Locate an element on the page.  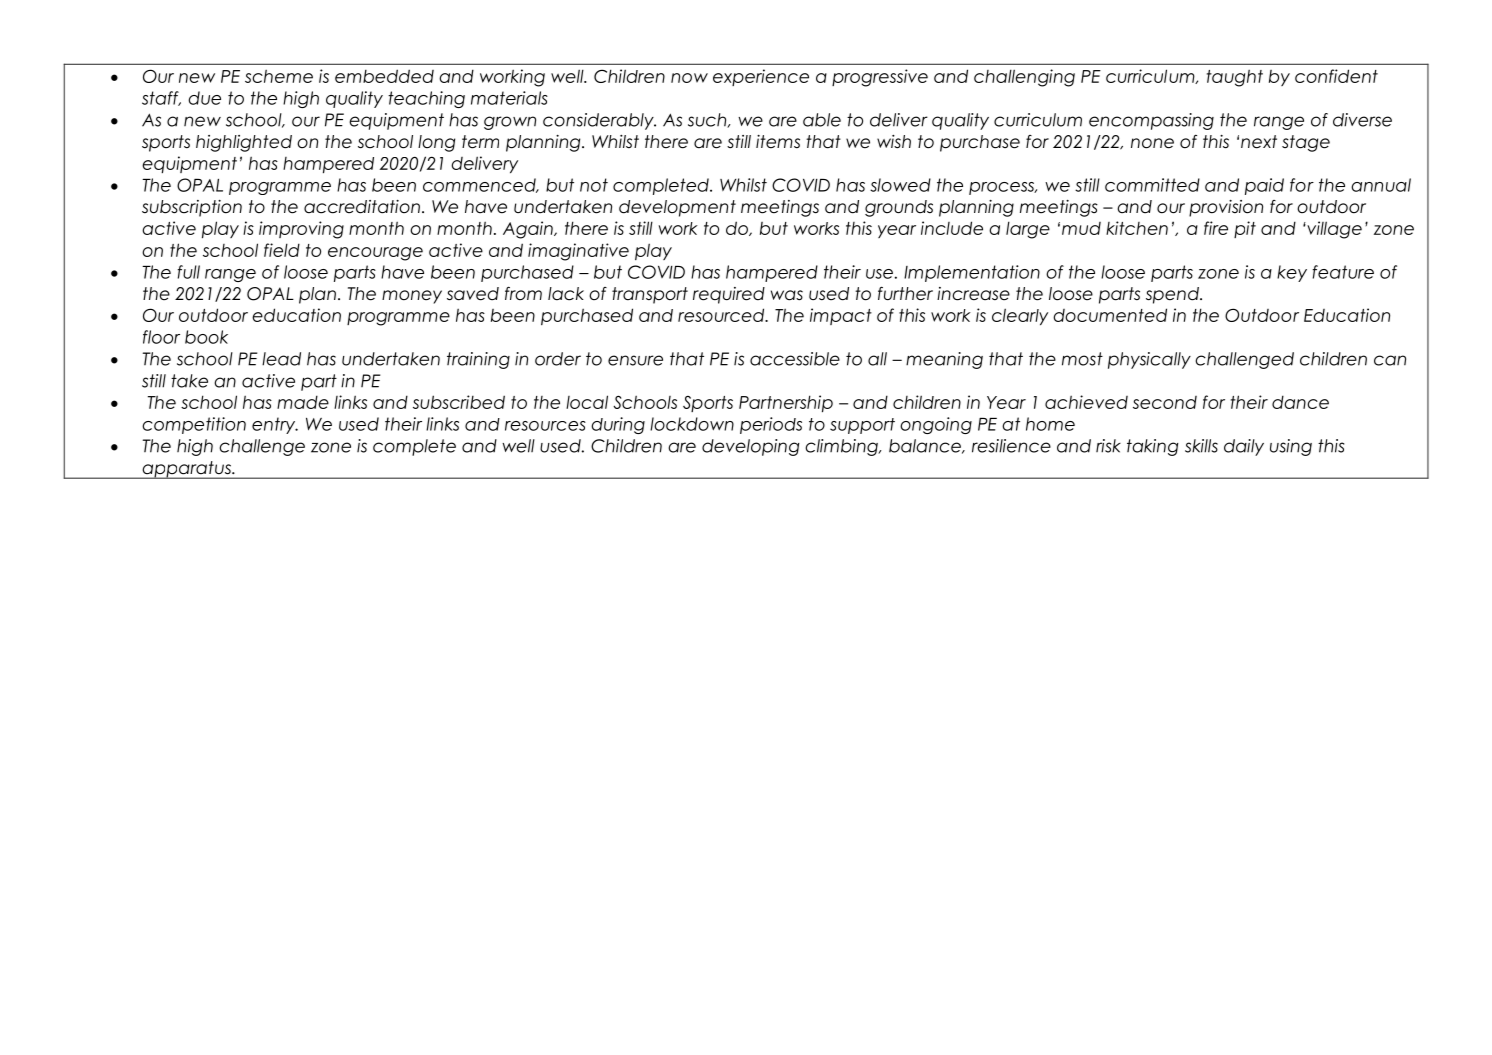
experience is located at coordinates (761, 77).
